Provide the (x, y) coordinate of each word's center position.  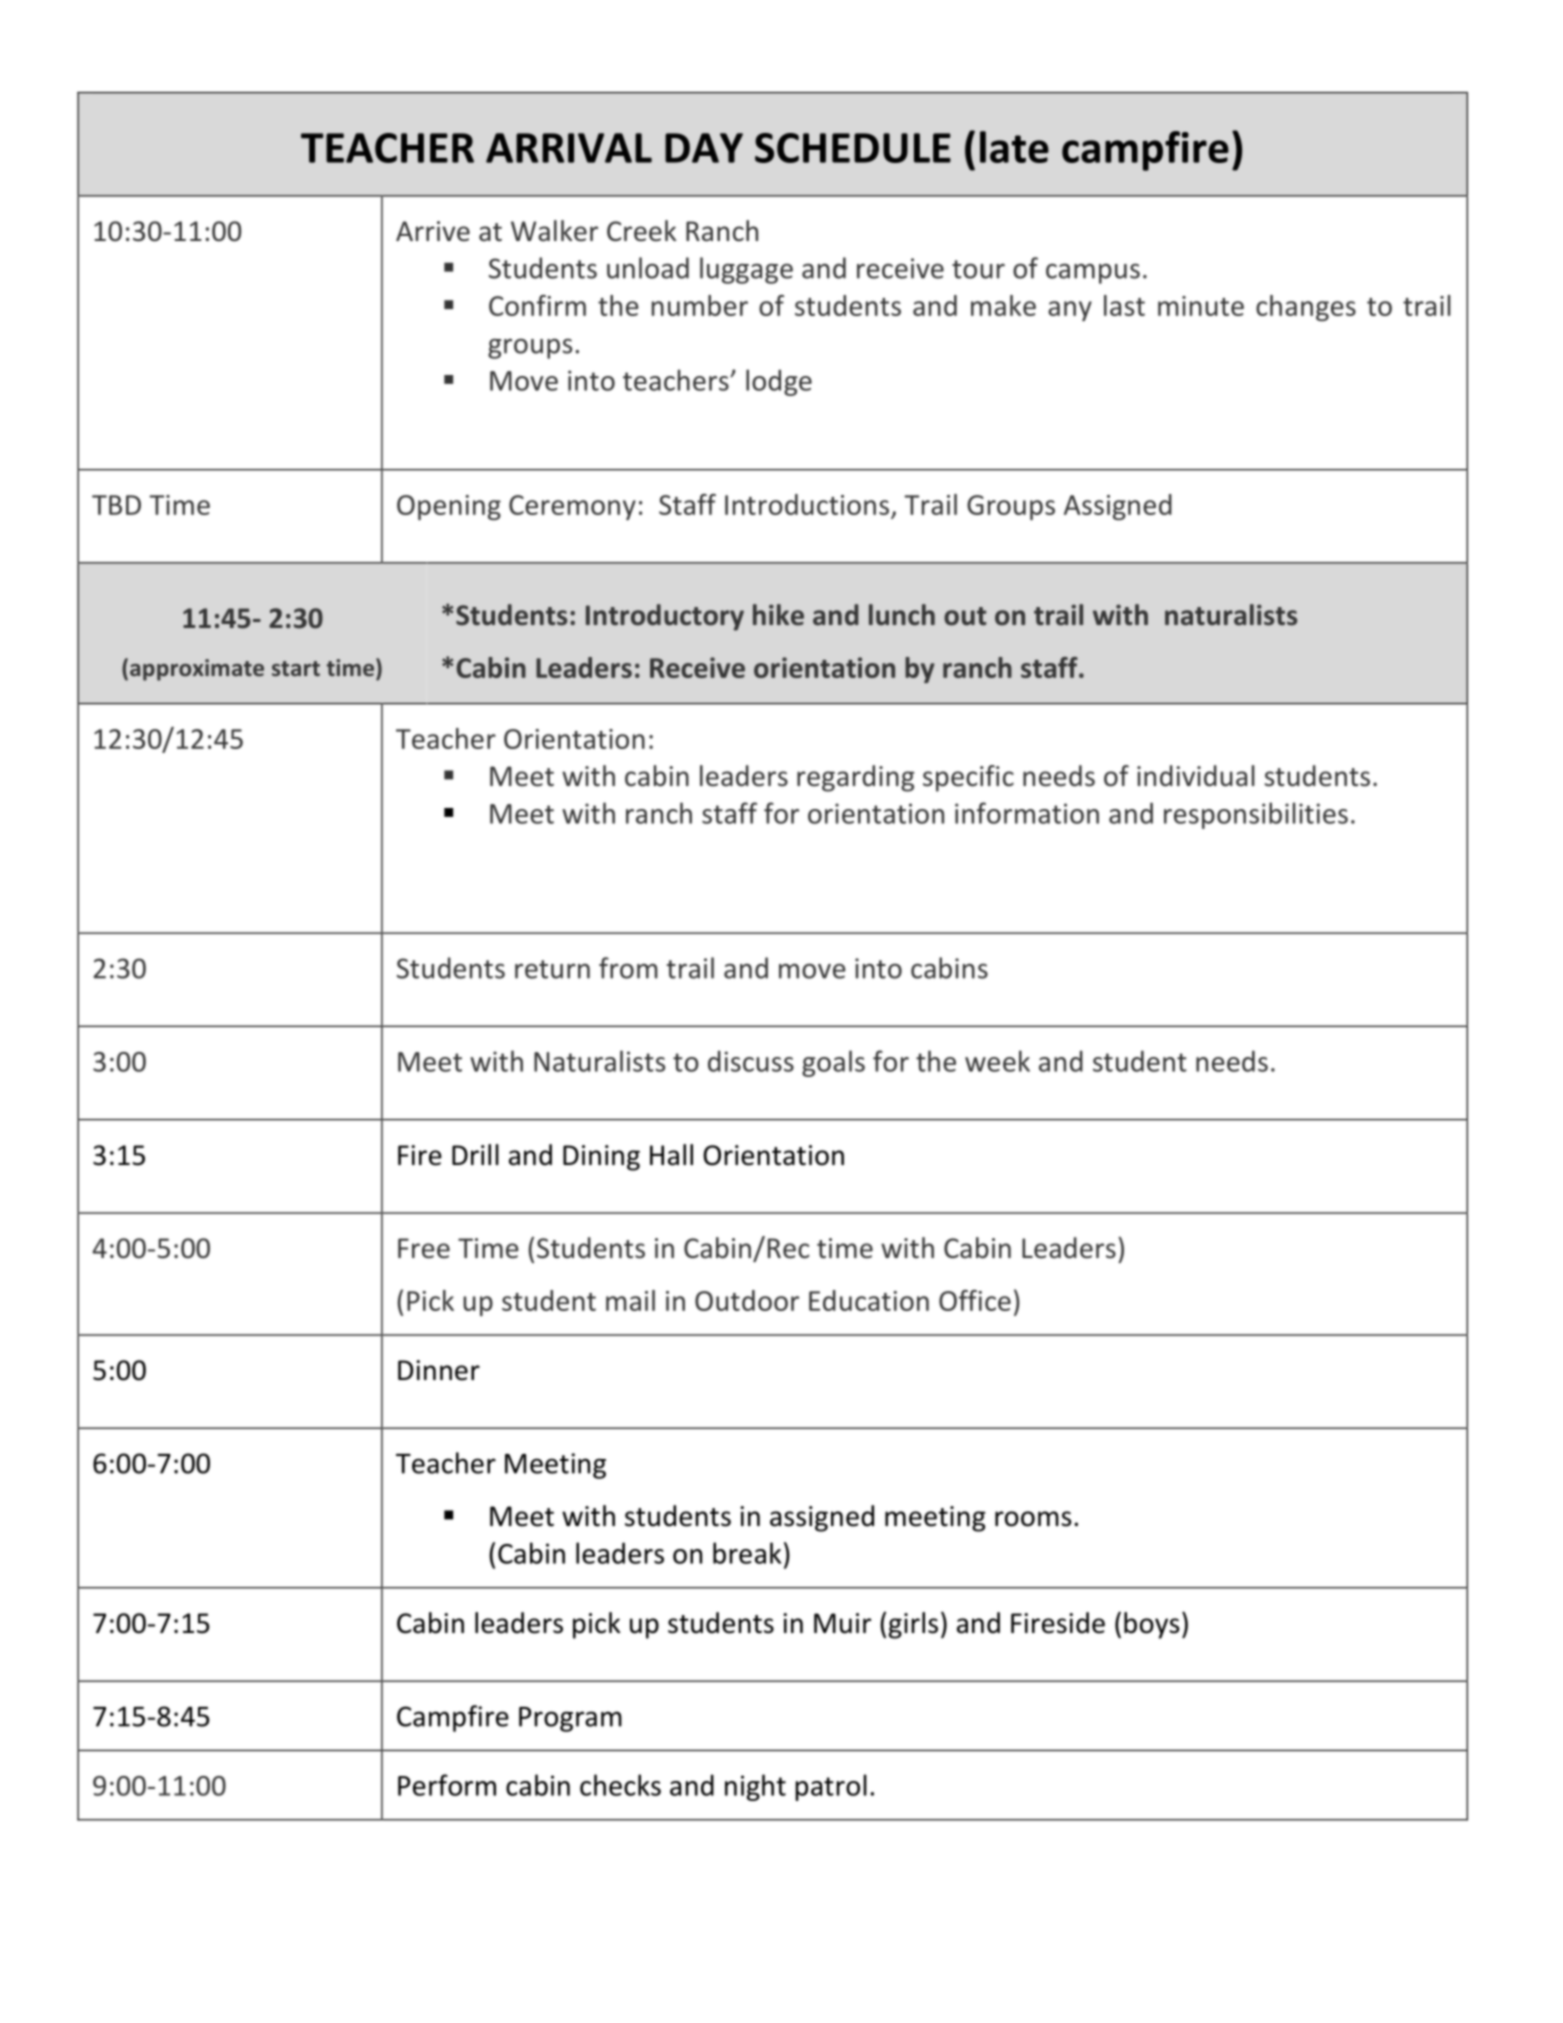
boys (1151, 1625)
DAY (704, 148)
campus (1093, 273)
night (755, 1787)
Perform (447, 1785)
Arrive (433, 231)
